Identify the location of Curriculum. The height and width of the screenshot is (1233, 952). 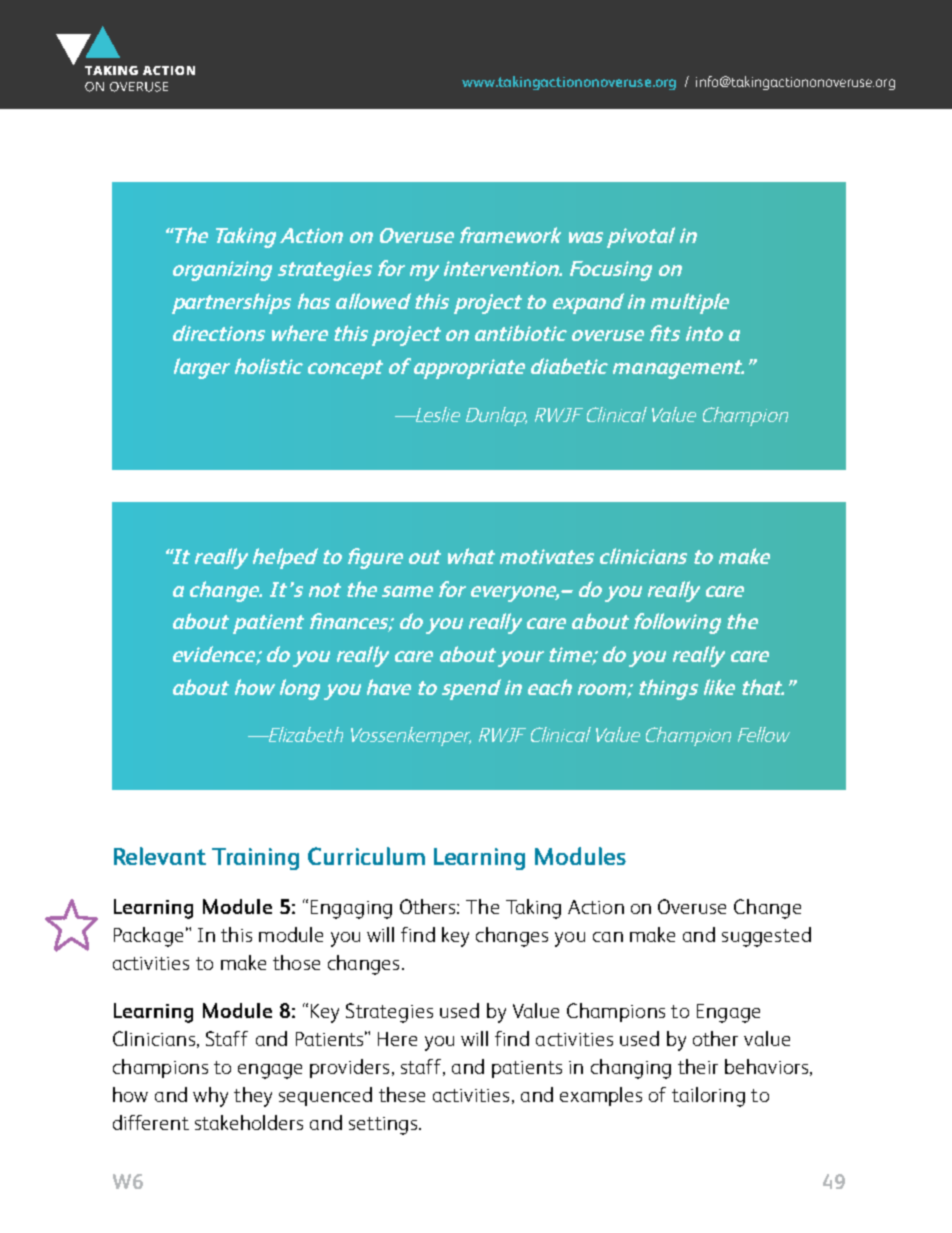
(366, 856).
